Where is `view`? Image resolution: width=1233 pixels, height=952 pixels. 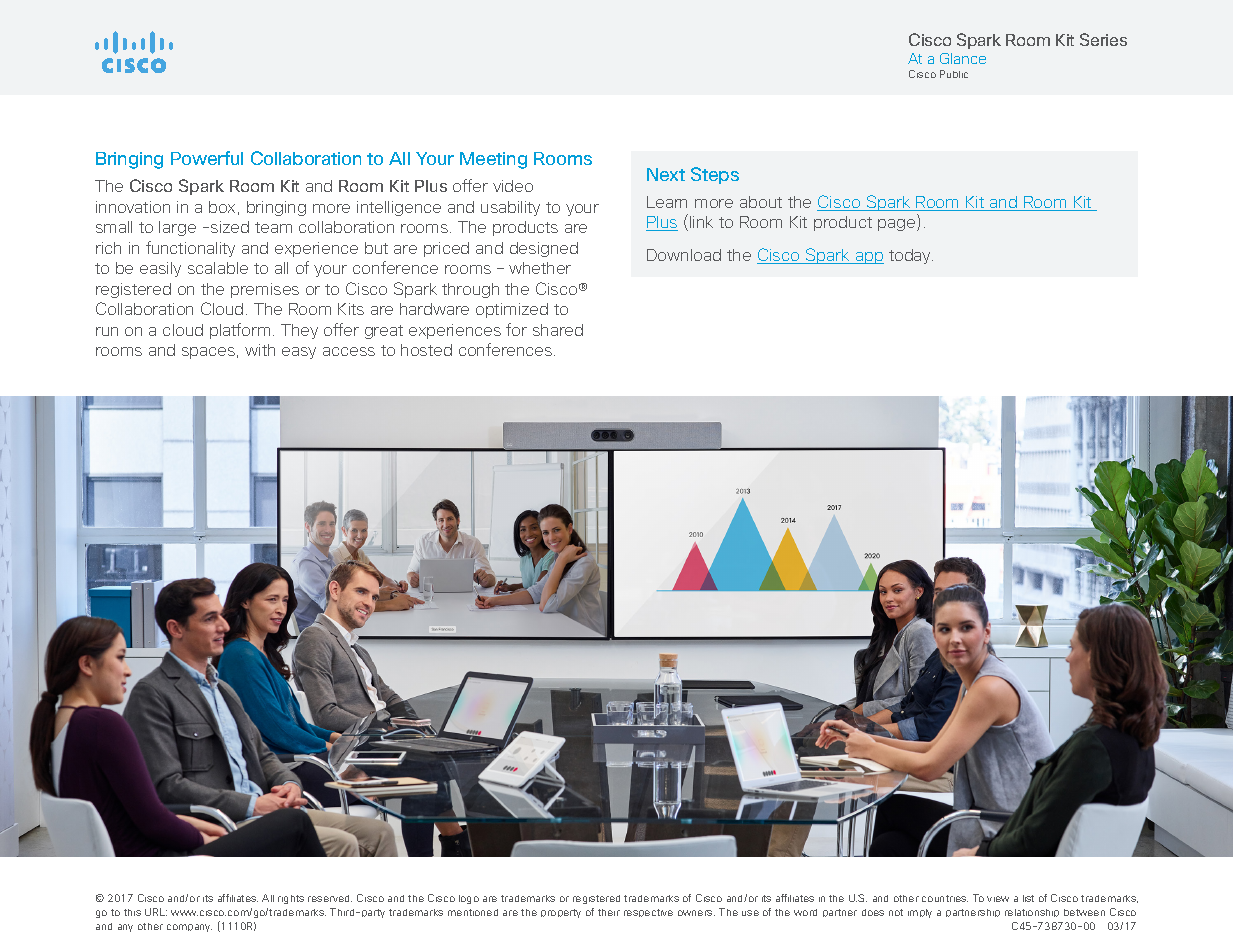 view is located at coordinates (998, 899).
